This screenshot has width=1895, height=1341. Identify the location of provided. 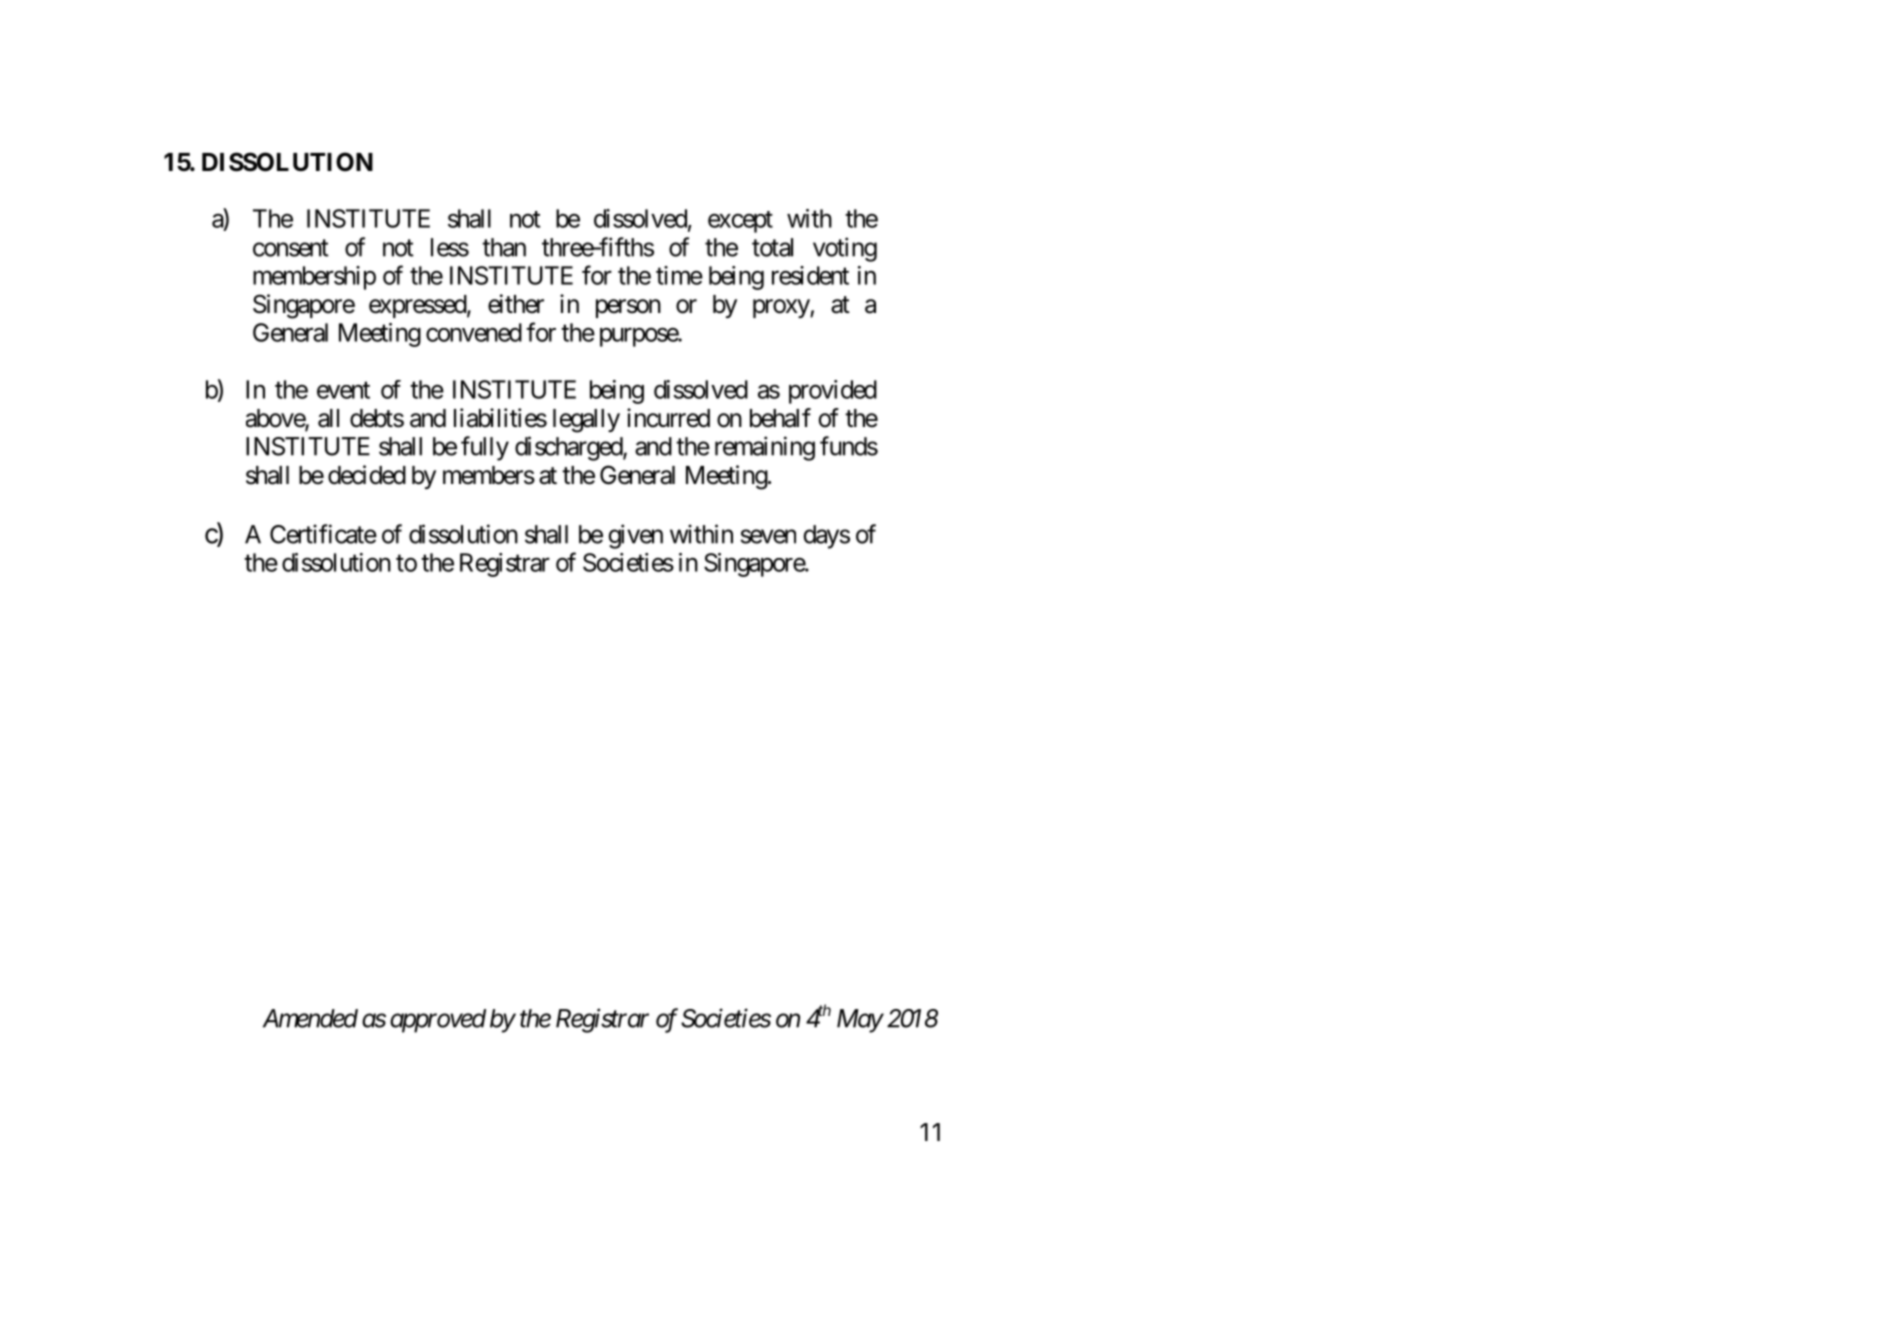
(833, 392).
